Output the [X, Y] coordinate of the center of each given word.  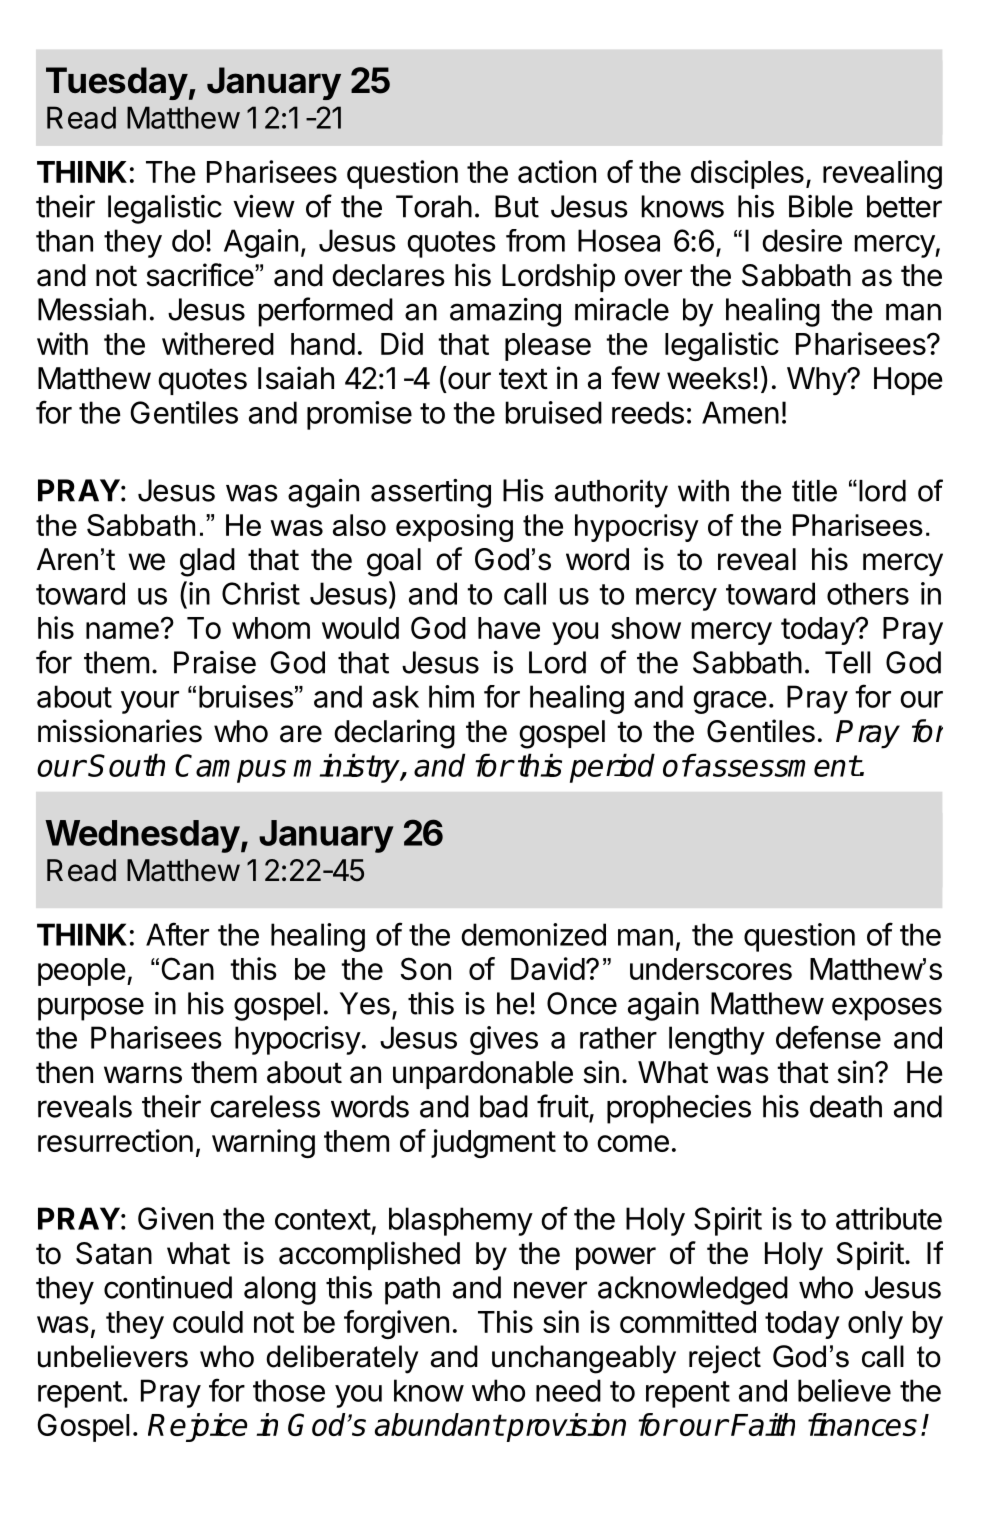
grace [730, 702]
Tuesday [117, 83]
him [451, 696]
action [557, 171]
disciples [747, 174]
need [568, 1390]
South [126, 765]
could [208, 1322]
